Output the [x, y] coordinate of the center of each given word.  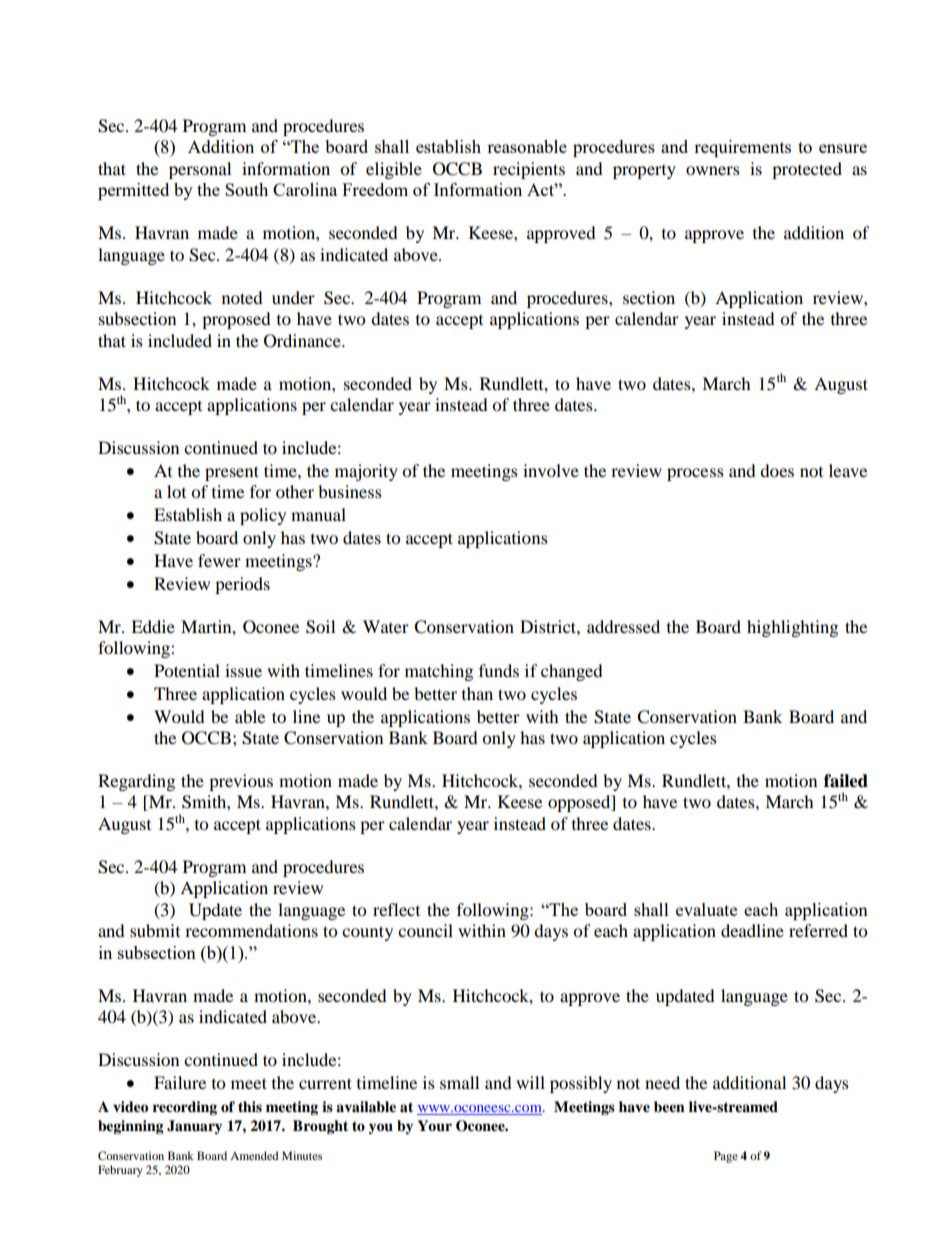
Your [434, 1126]
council [425, 930]
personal [200, 170]
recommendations [251, 930]
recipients [529, 170]
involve [551, 470]
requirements [742, 148]
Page [726, 1157]
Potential [187, 670]
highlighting [792, 628]
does [777, 470]
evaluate [706, 909]
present [232, 473]
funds [499, 670]
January [194, 1127]
